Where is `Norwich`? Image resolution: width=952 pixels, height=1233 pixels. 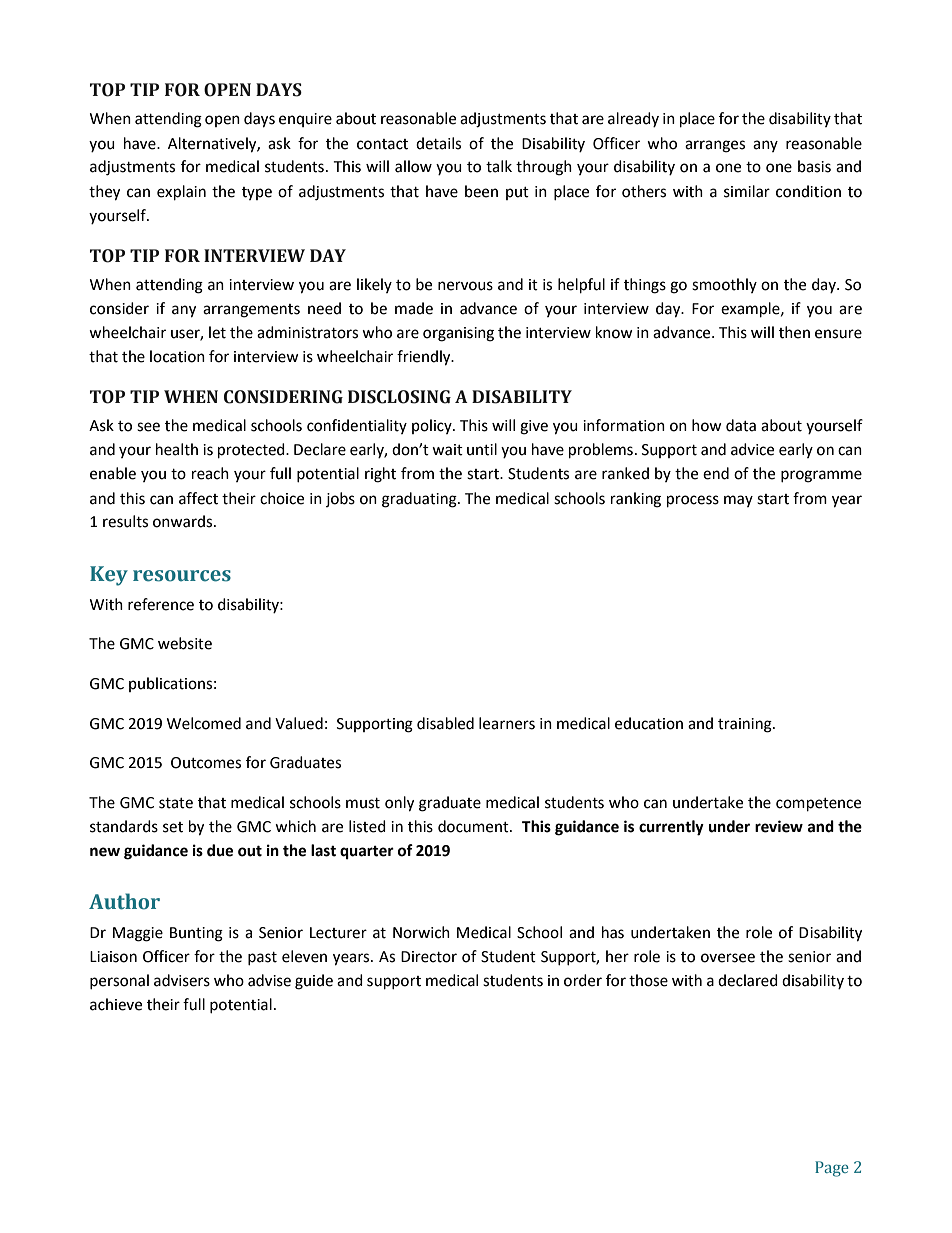 Norwich is located at coordinates (421, 932).
